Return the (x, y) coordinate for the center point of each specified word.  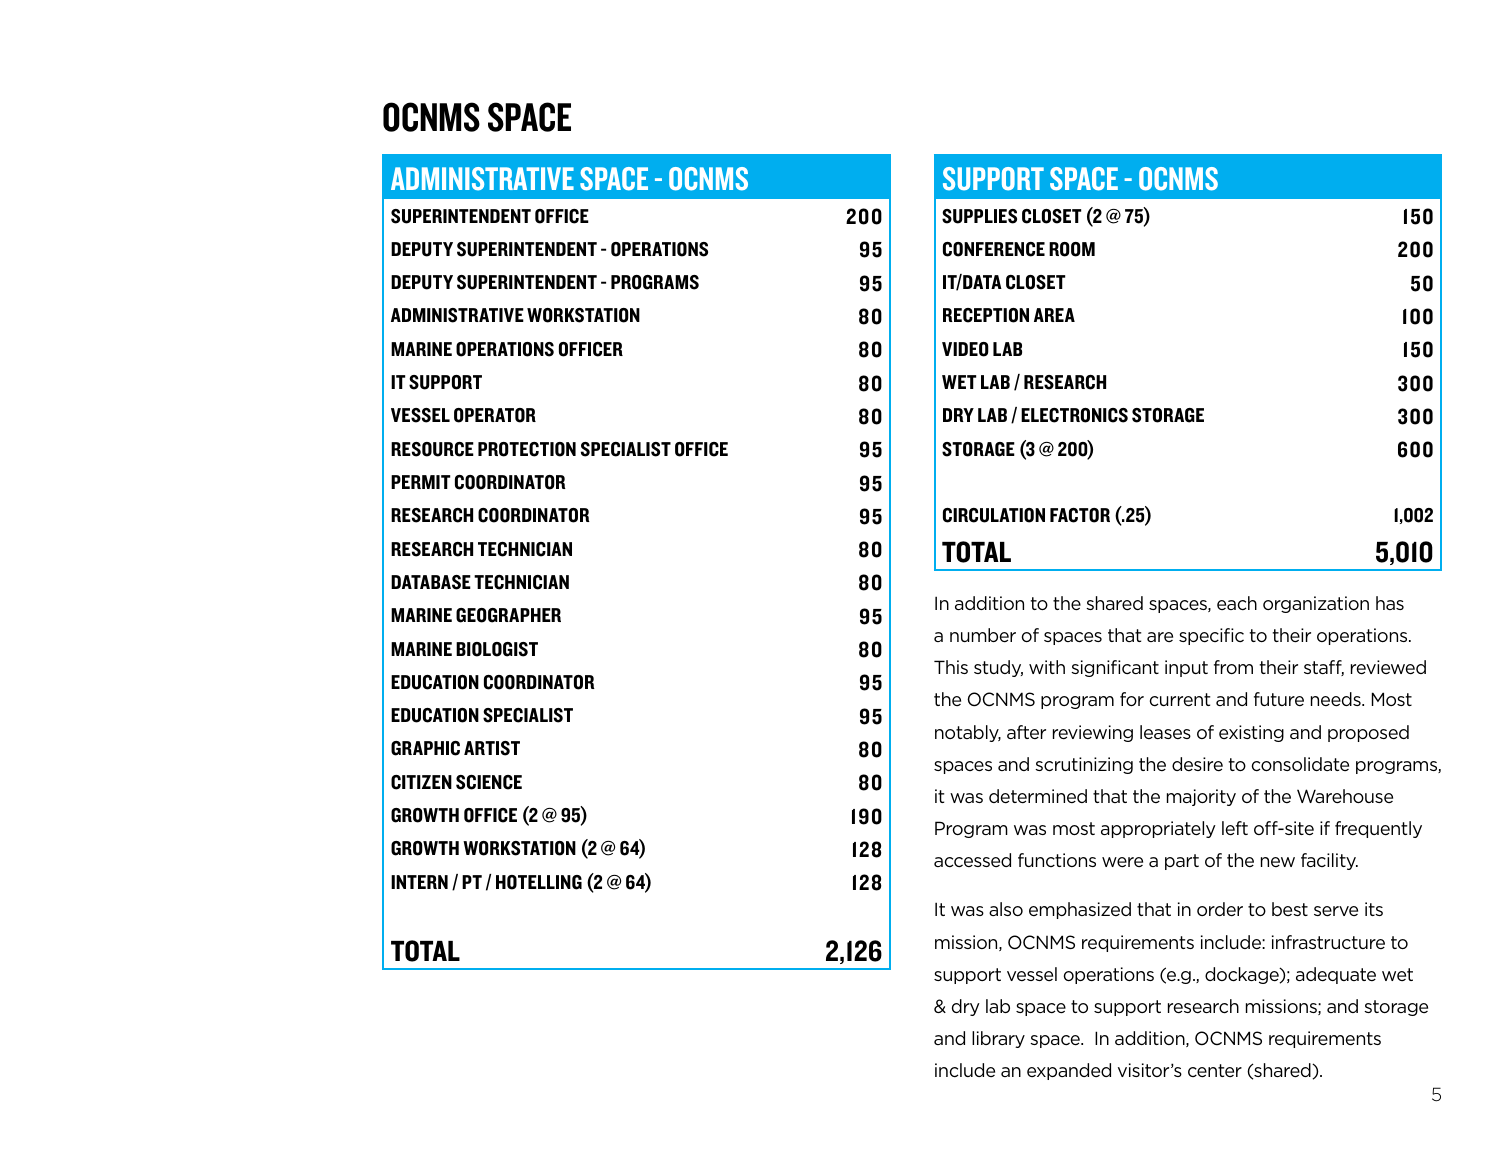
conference (994, 249)
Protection (527, 449)
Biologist (497, 649)
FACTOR (1080, 515)
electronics (1074, 415)
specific (1211, 636)
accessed (972, 860)
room (1072, 249)
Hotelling (539, 882)
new (1278, 862)
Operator (495, 415)
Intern (419, 882)
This (951, 667)
